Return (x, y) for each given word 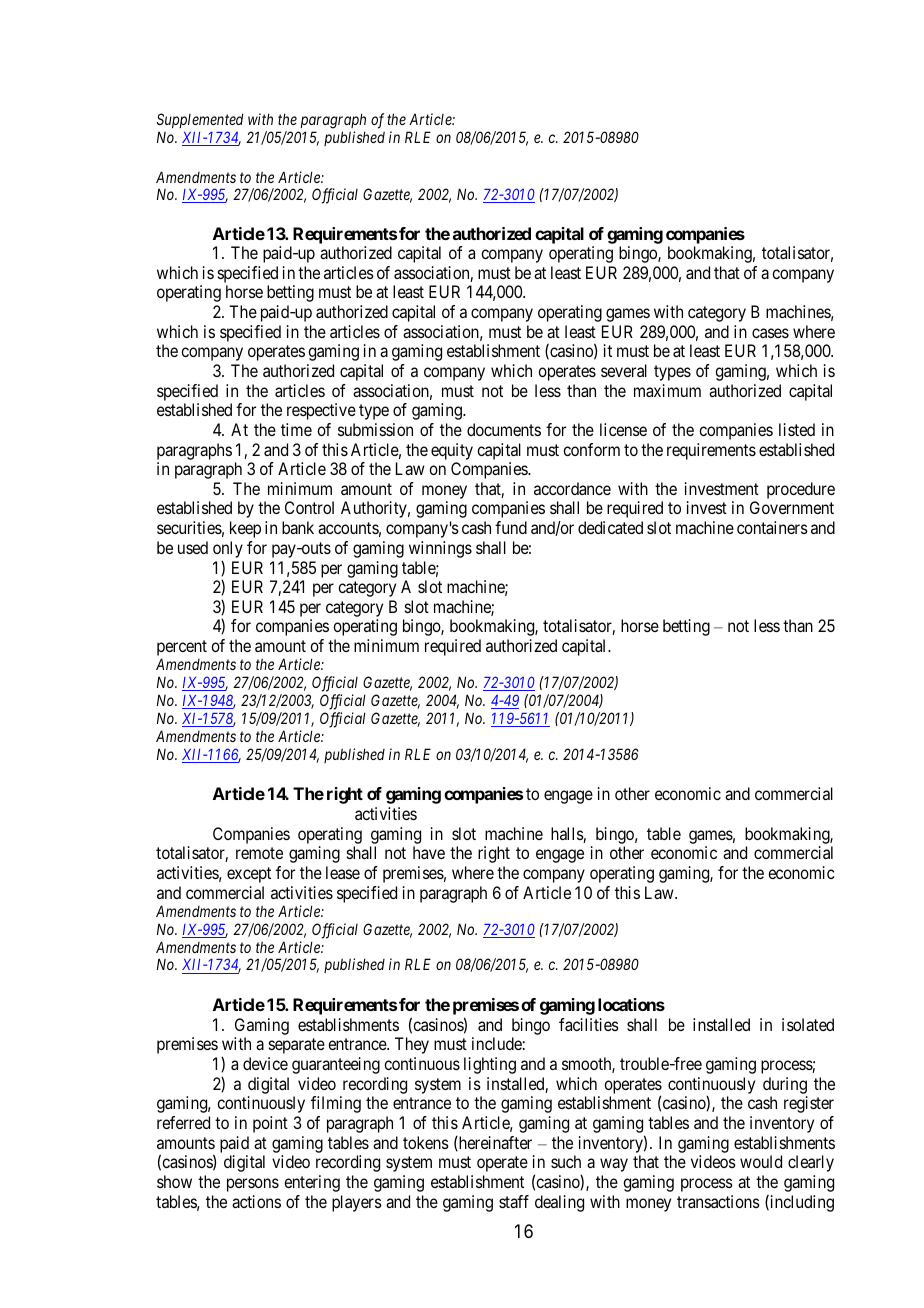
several (624, 370)
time (296, 429)
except (249, 875)
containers (772, 527)
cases (770, 333)
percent (182, 649)
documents (504, 429)
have (429, 852)
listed (797, 429)
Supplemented (200, 120)
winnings (440, 549)
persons (253, 1185)
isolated (808, 1024)
